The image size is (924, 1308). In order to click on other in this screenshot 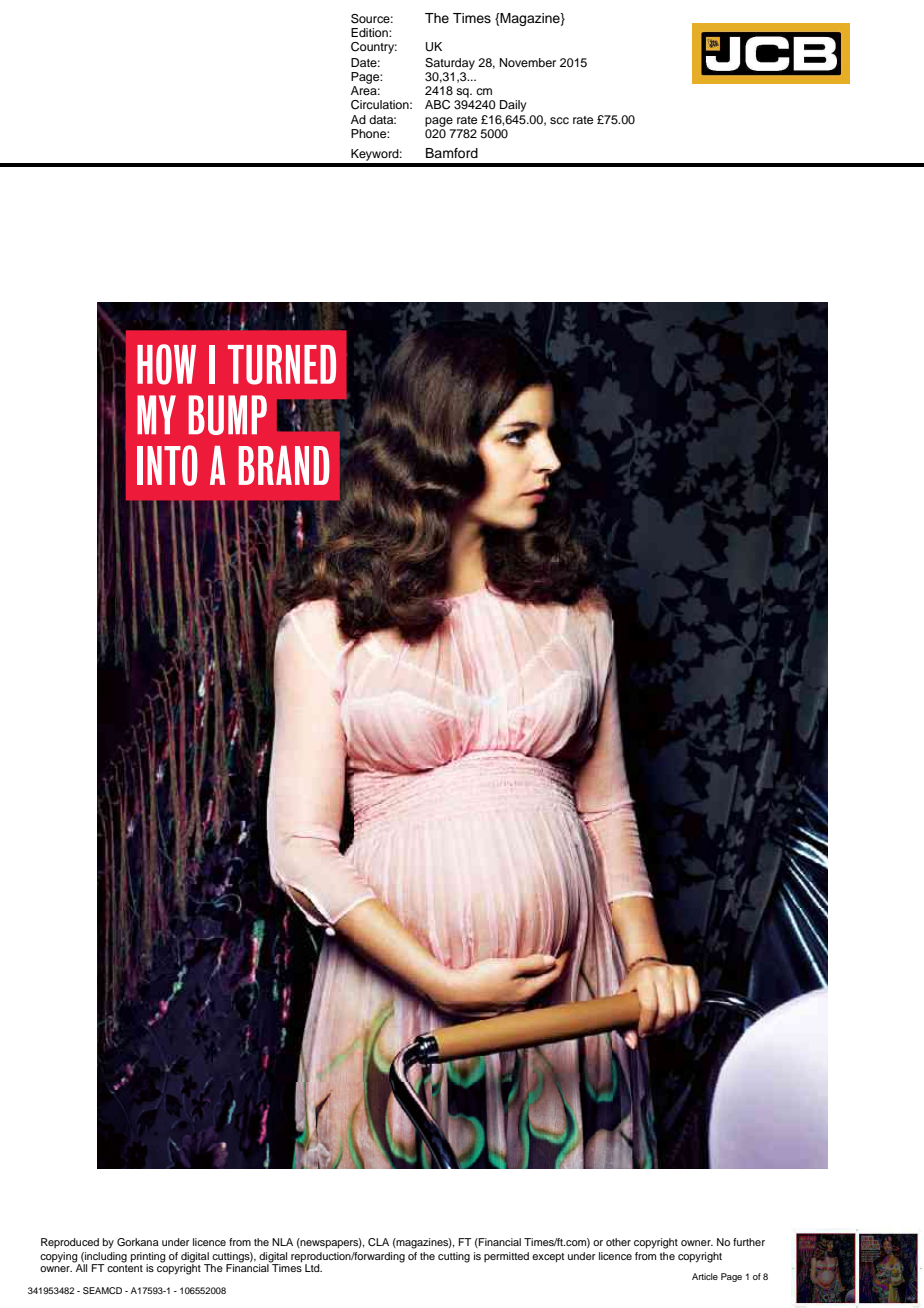, I will do `click(618, 1242)`.
